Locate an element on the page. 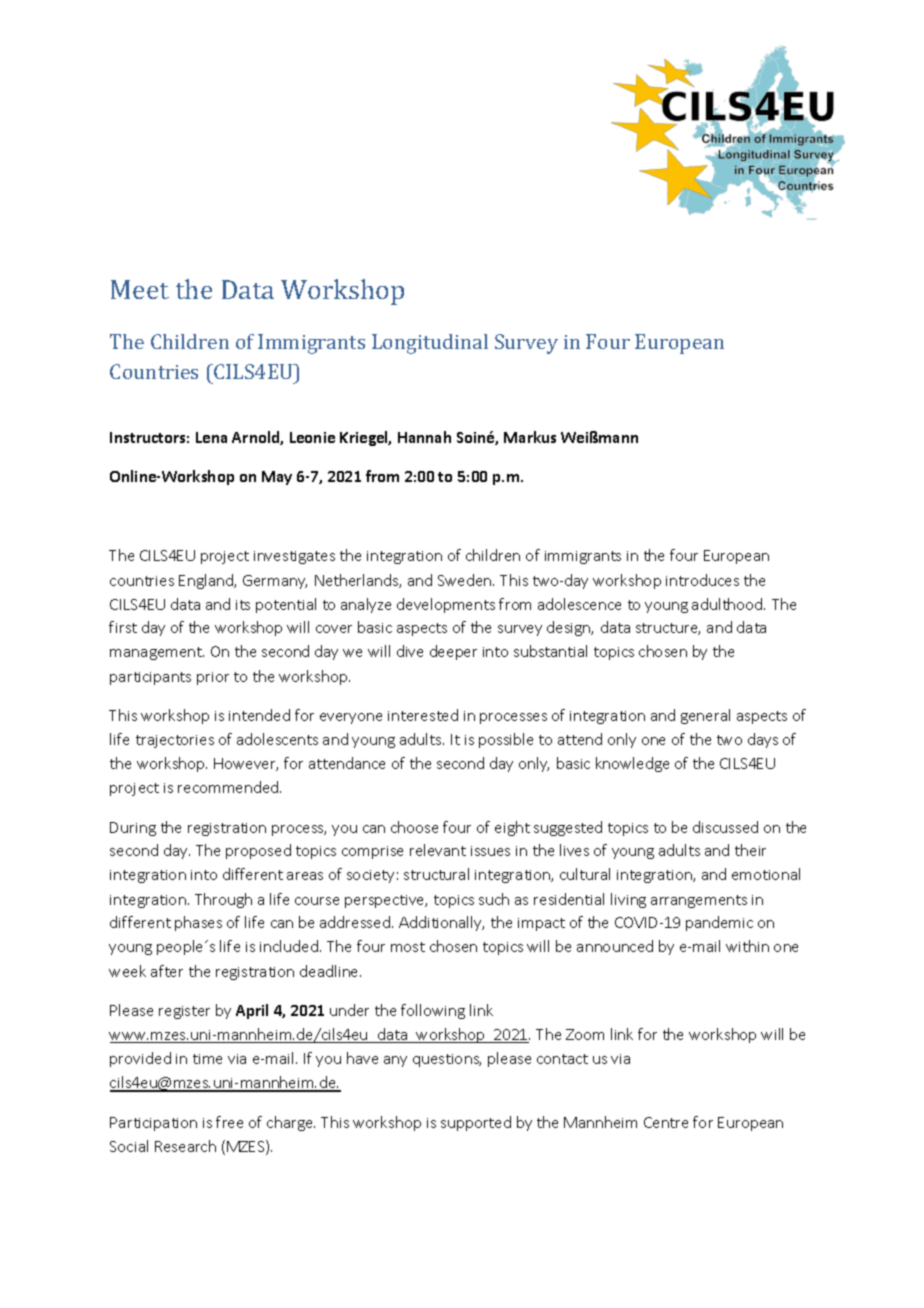 The image size is (924, 1308). Markus is located at coordinates (530, 437).
